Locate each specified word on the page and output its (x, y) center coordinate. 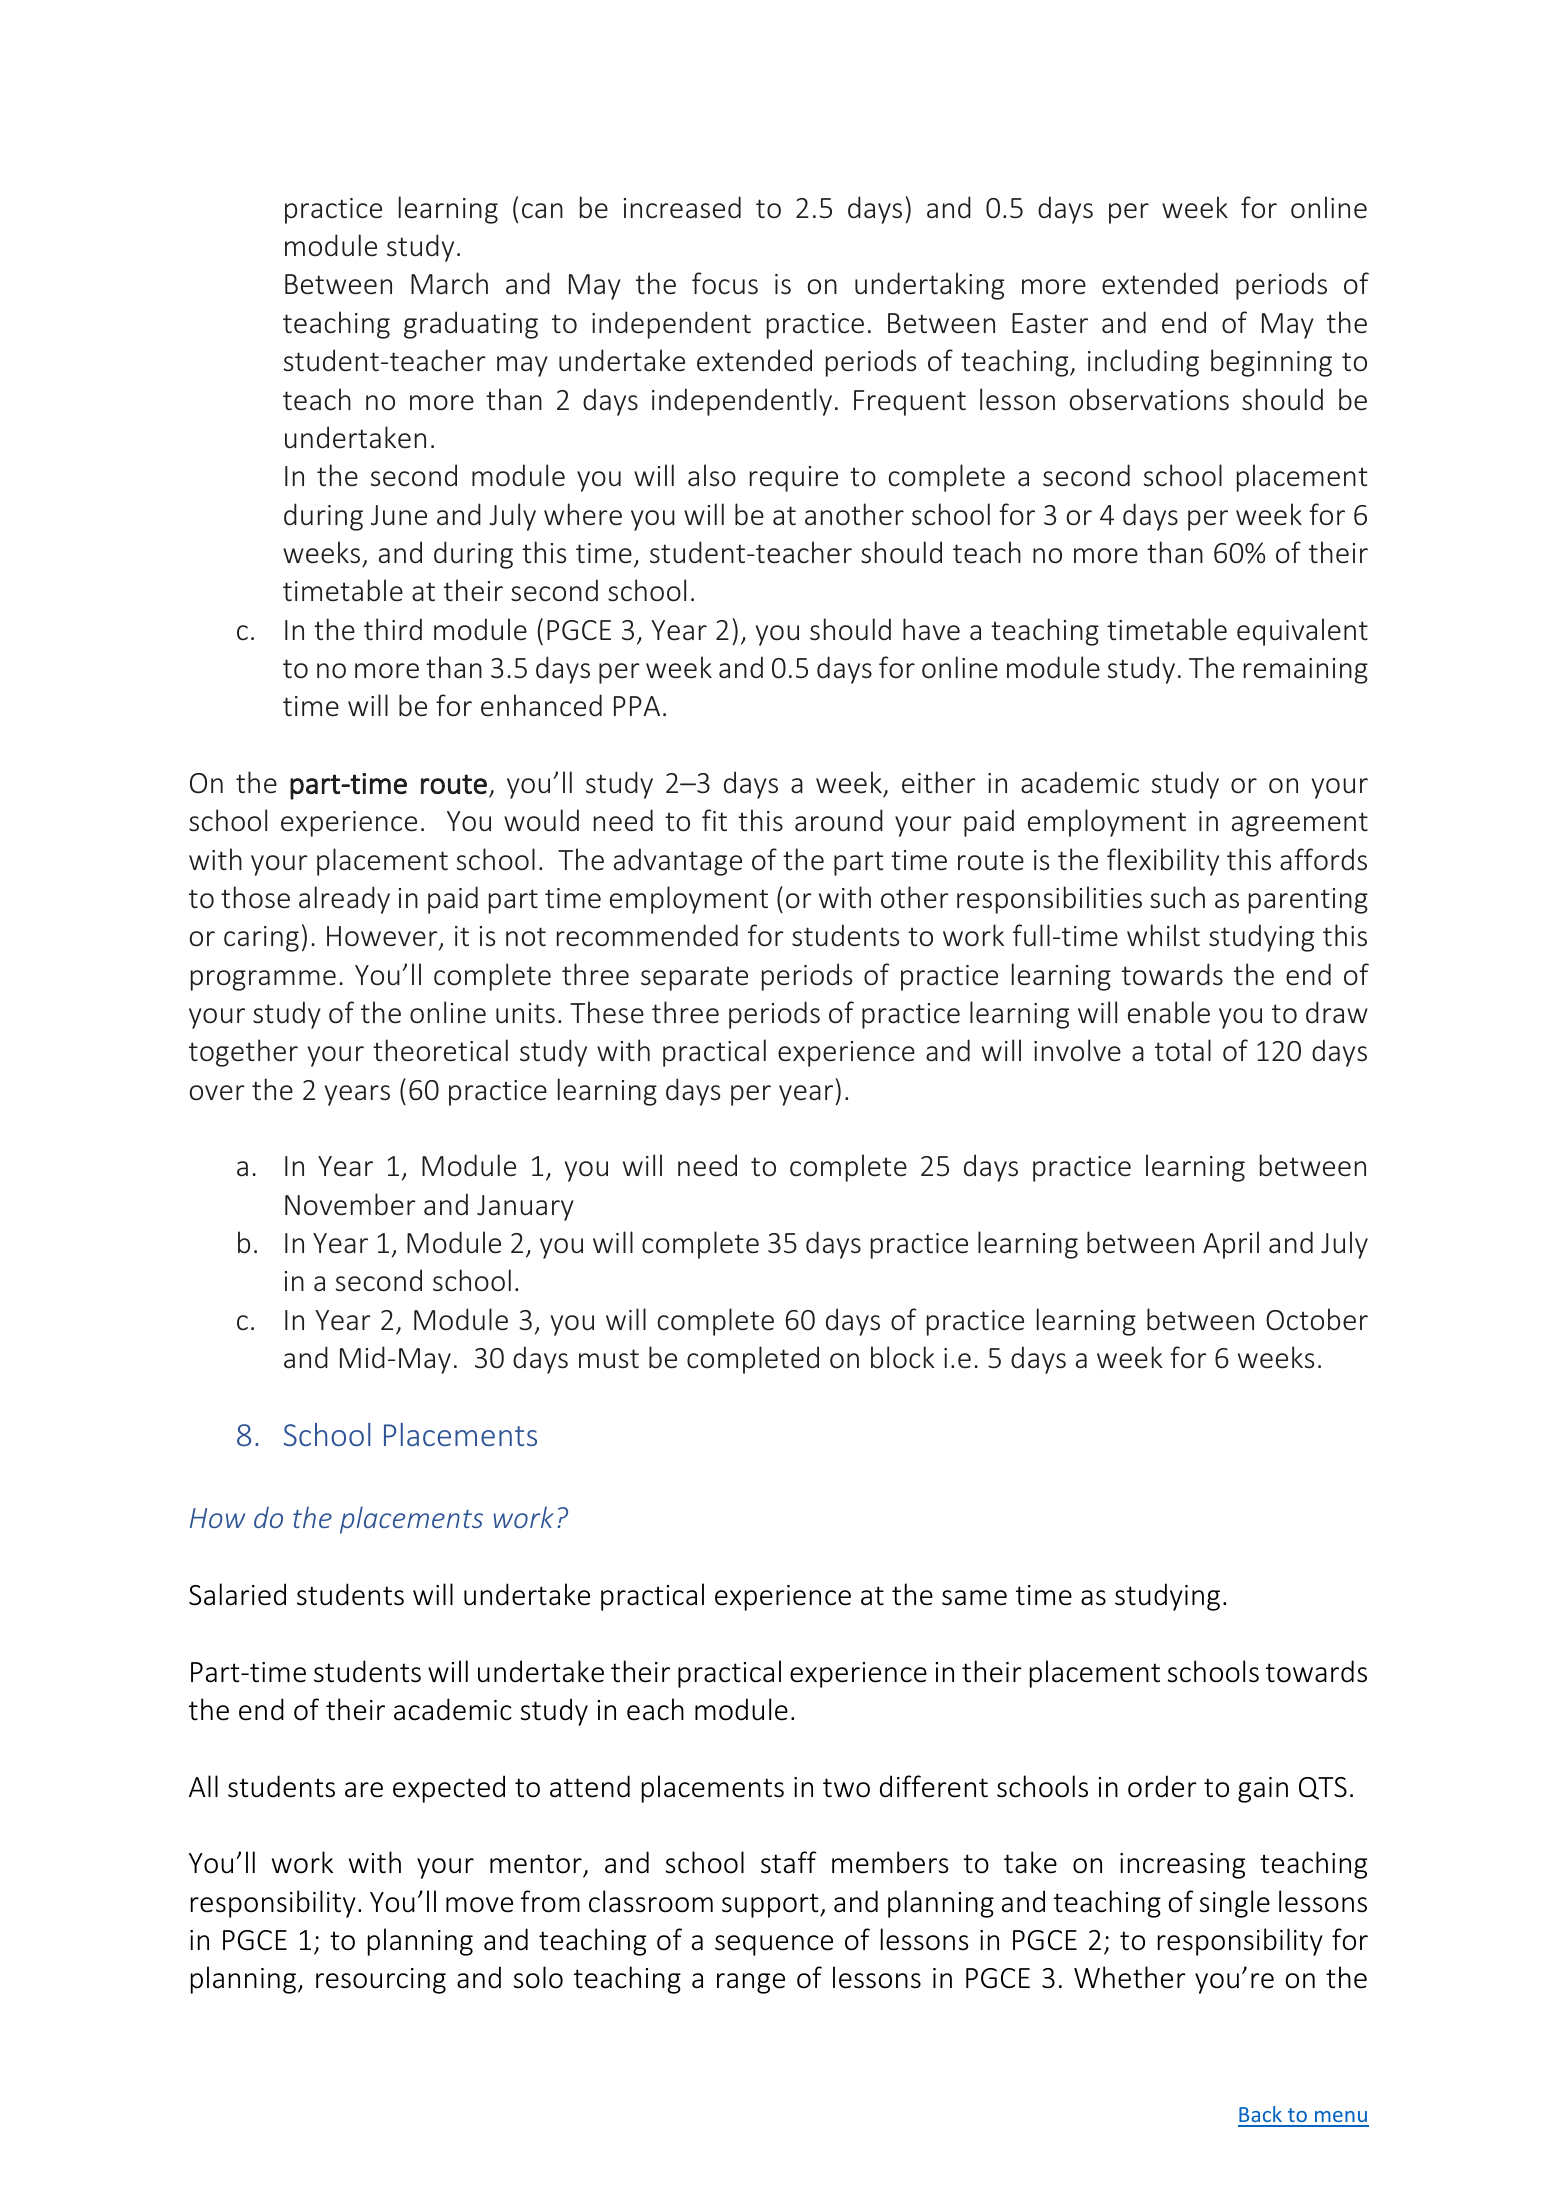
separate (694, 978)
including (1143, 363)
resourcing (381, 1981)
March (449, 283)
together (243, 1053)
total (1183, 1050)
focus (725, 283)
